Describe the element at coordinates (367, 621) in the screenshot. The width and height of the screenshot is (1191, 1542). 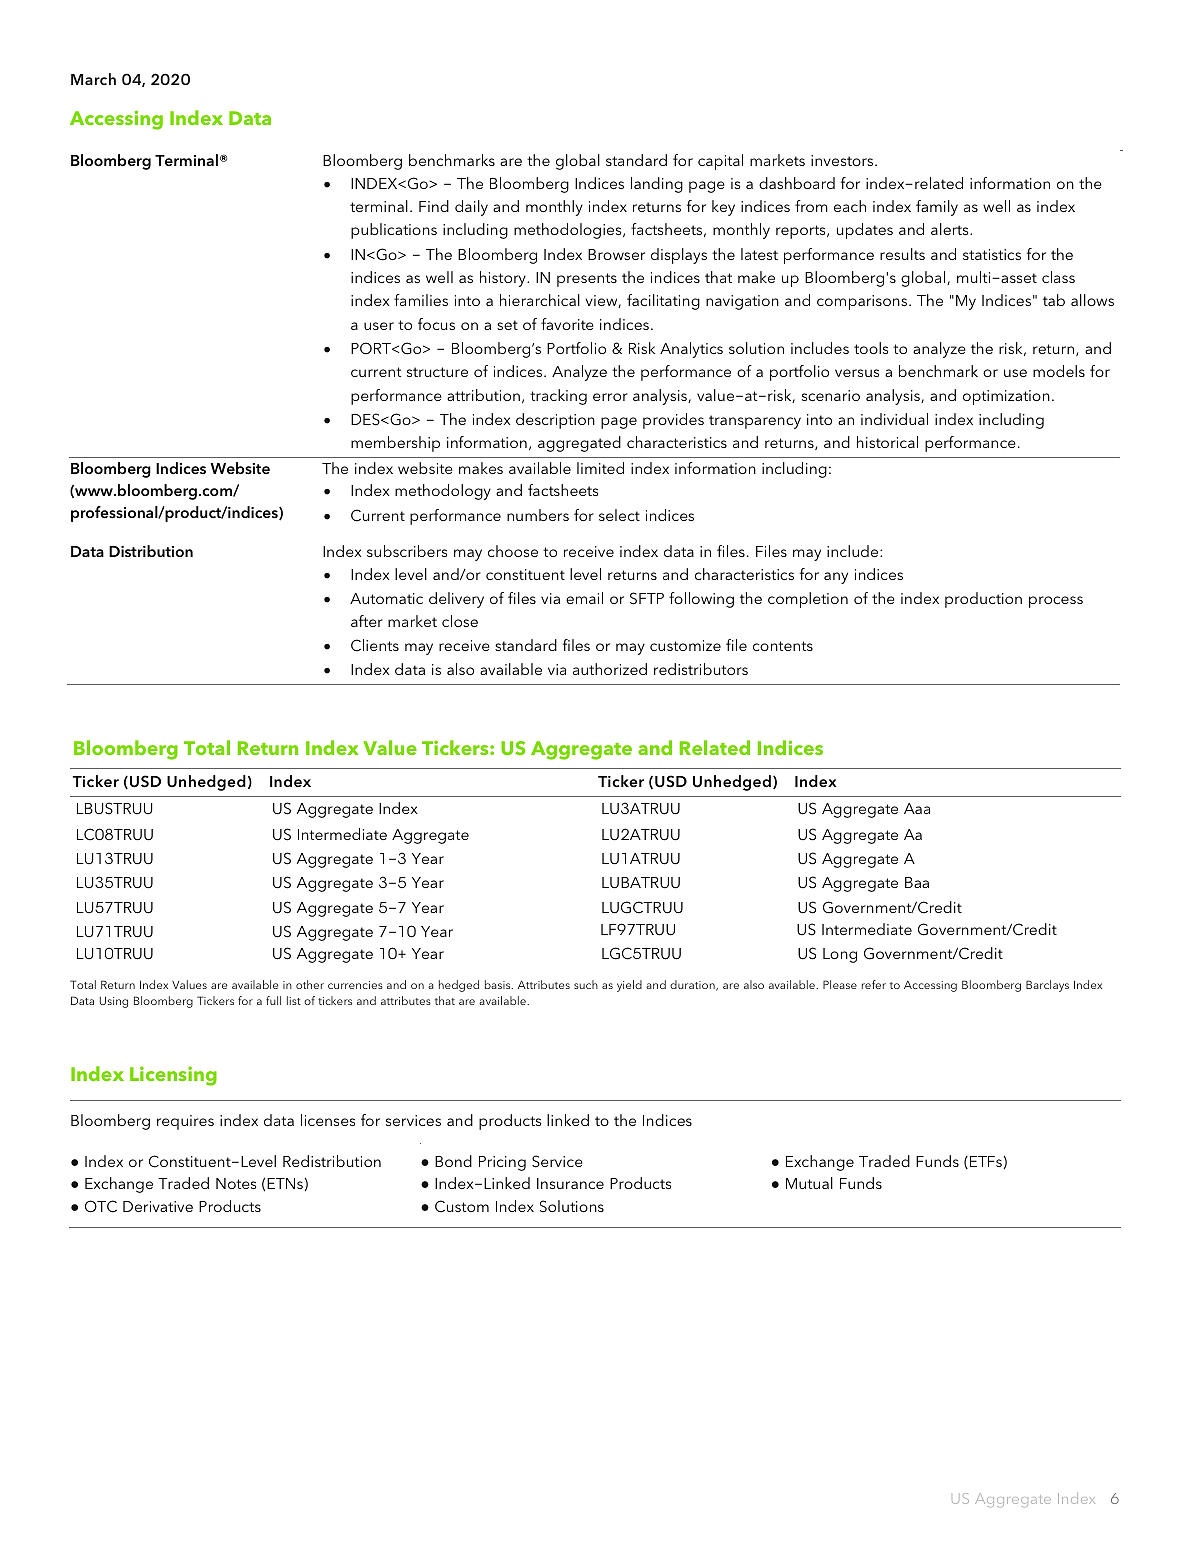
I see `after` at that location.
